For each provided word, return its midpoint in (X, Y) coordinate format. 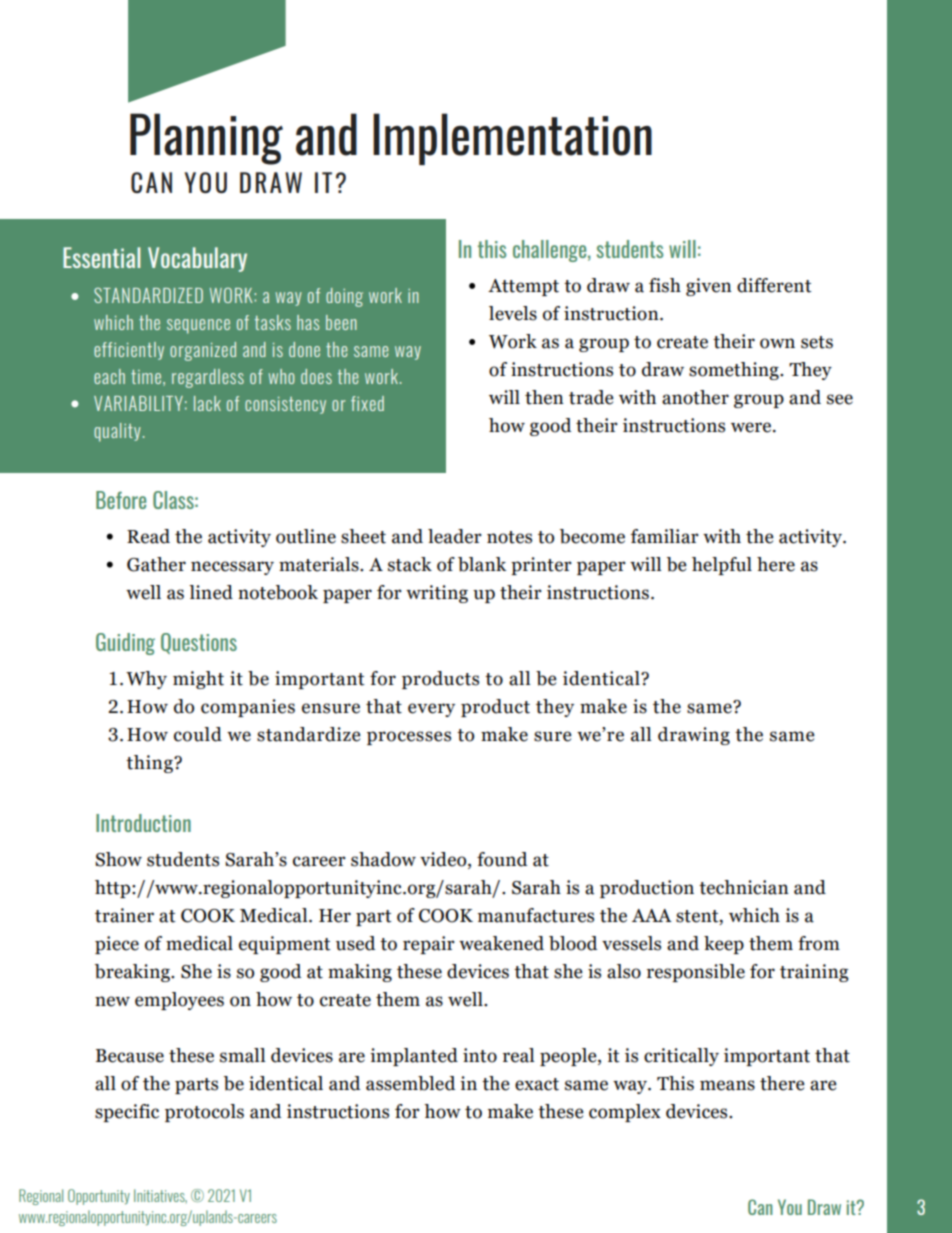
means (727, 1085)
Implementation (512, 139)
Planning (206, 139)
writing (437, 594)
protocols (204, 1113)
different (774, 285)
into (480, 1055)
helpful (722, 566)
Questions (199, 643)
